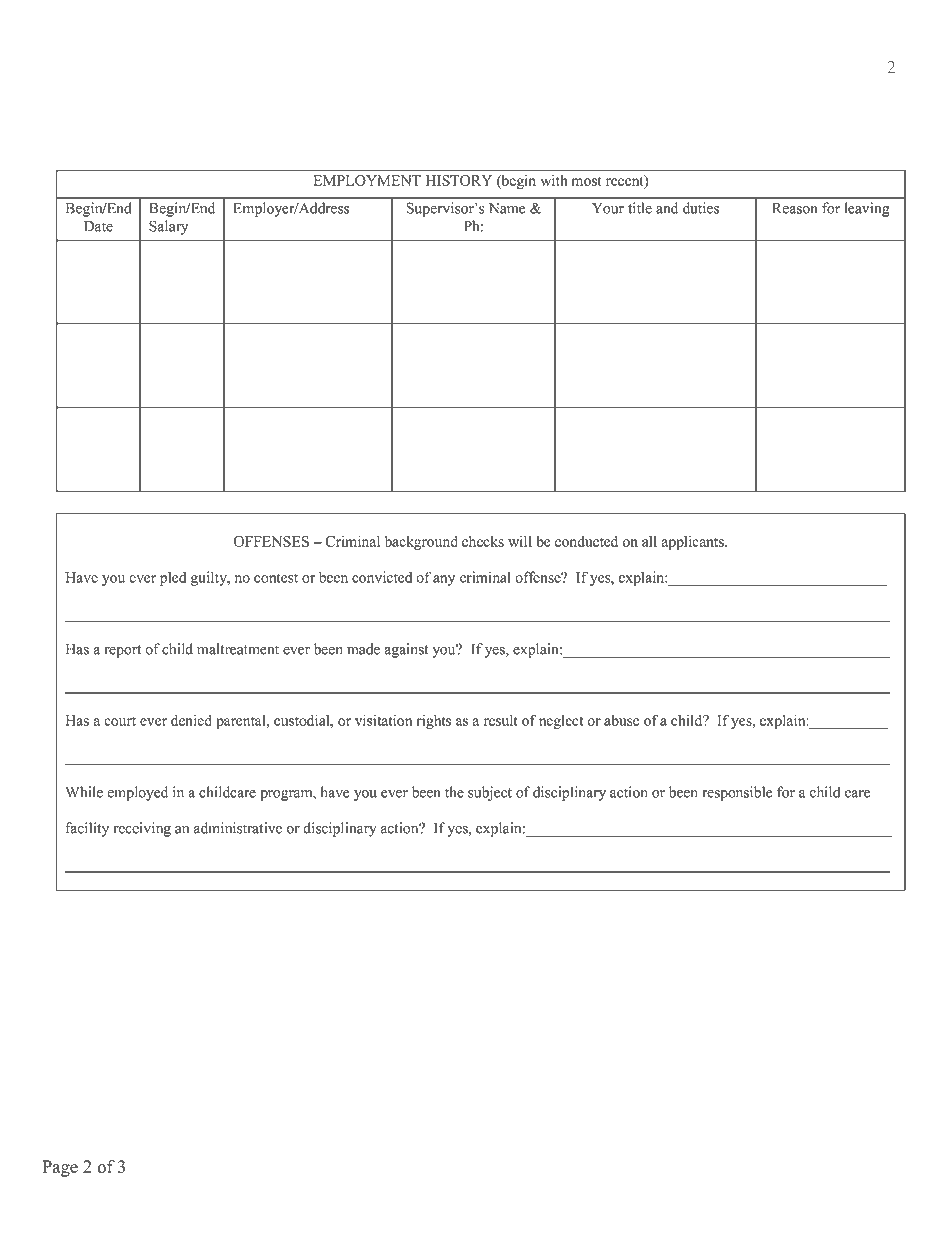  Describe the element at coordinates (737, 793) in the screenshot. I see `responsible` at that location.
